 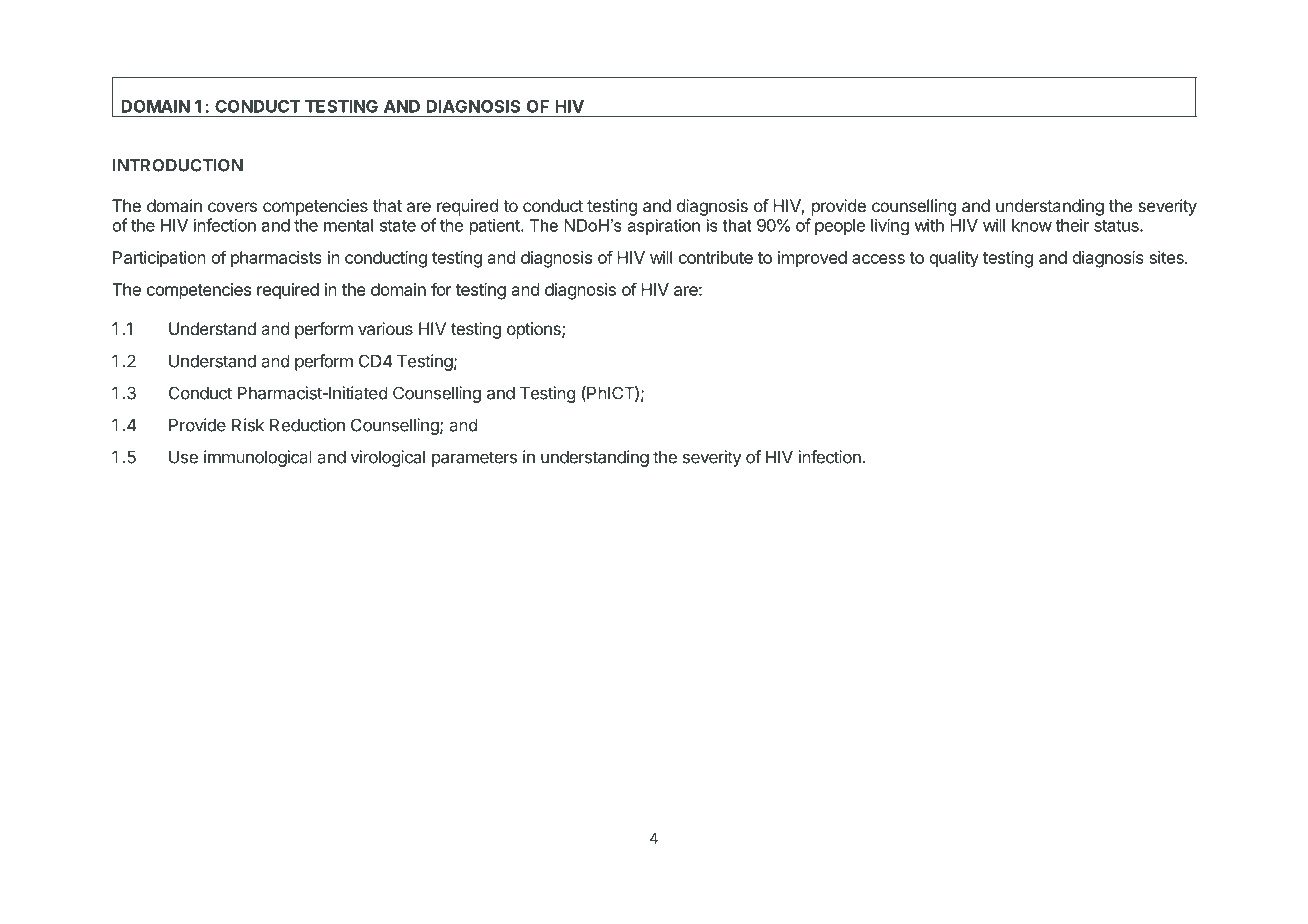 What do you see at coordinates (258, 458) in the image?
I see `immunological` at bounding box center [258, 458].
